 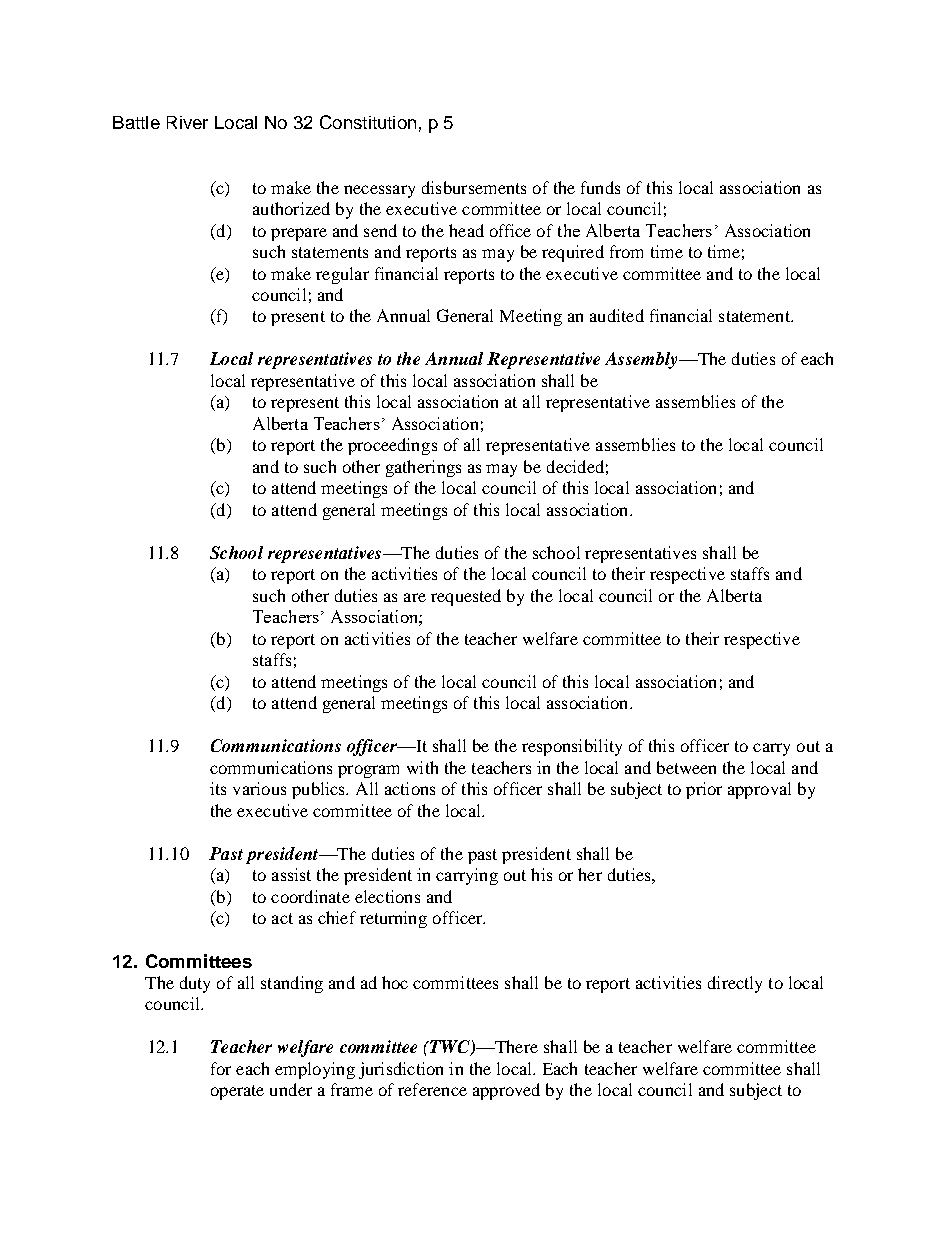 I want to click on reference, so click(x=432, y=1089).
